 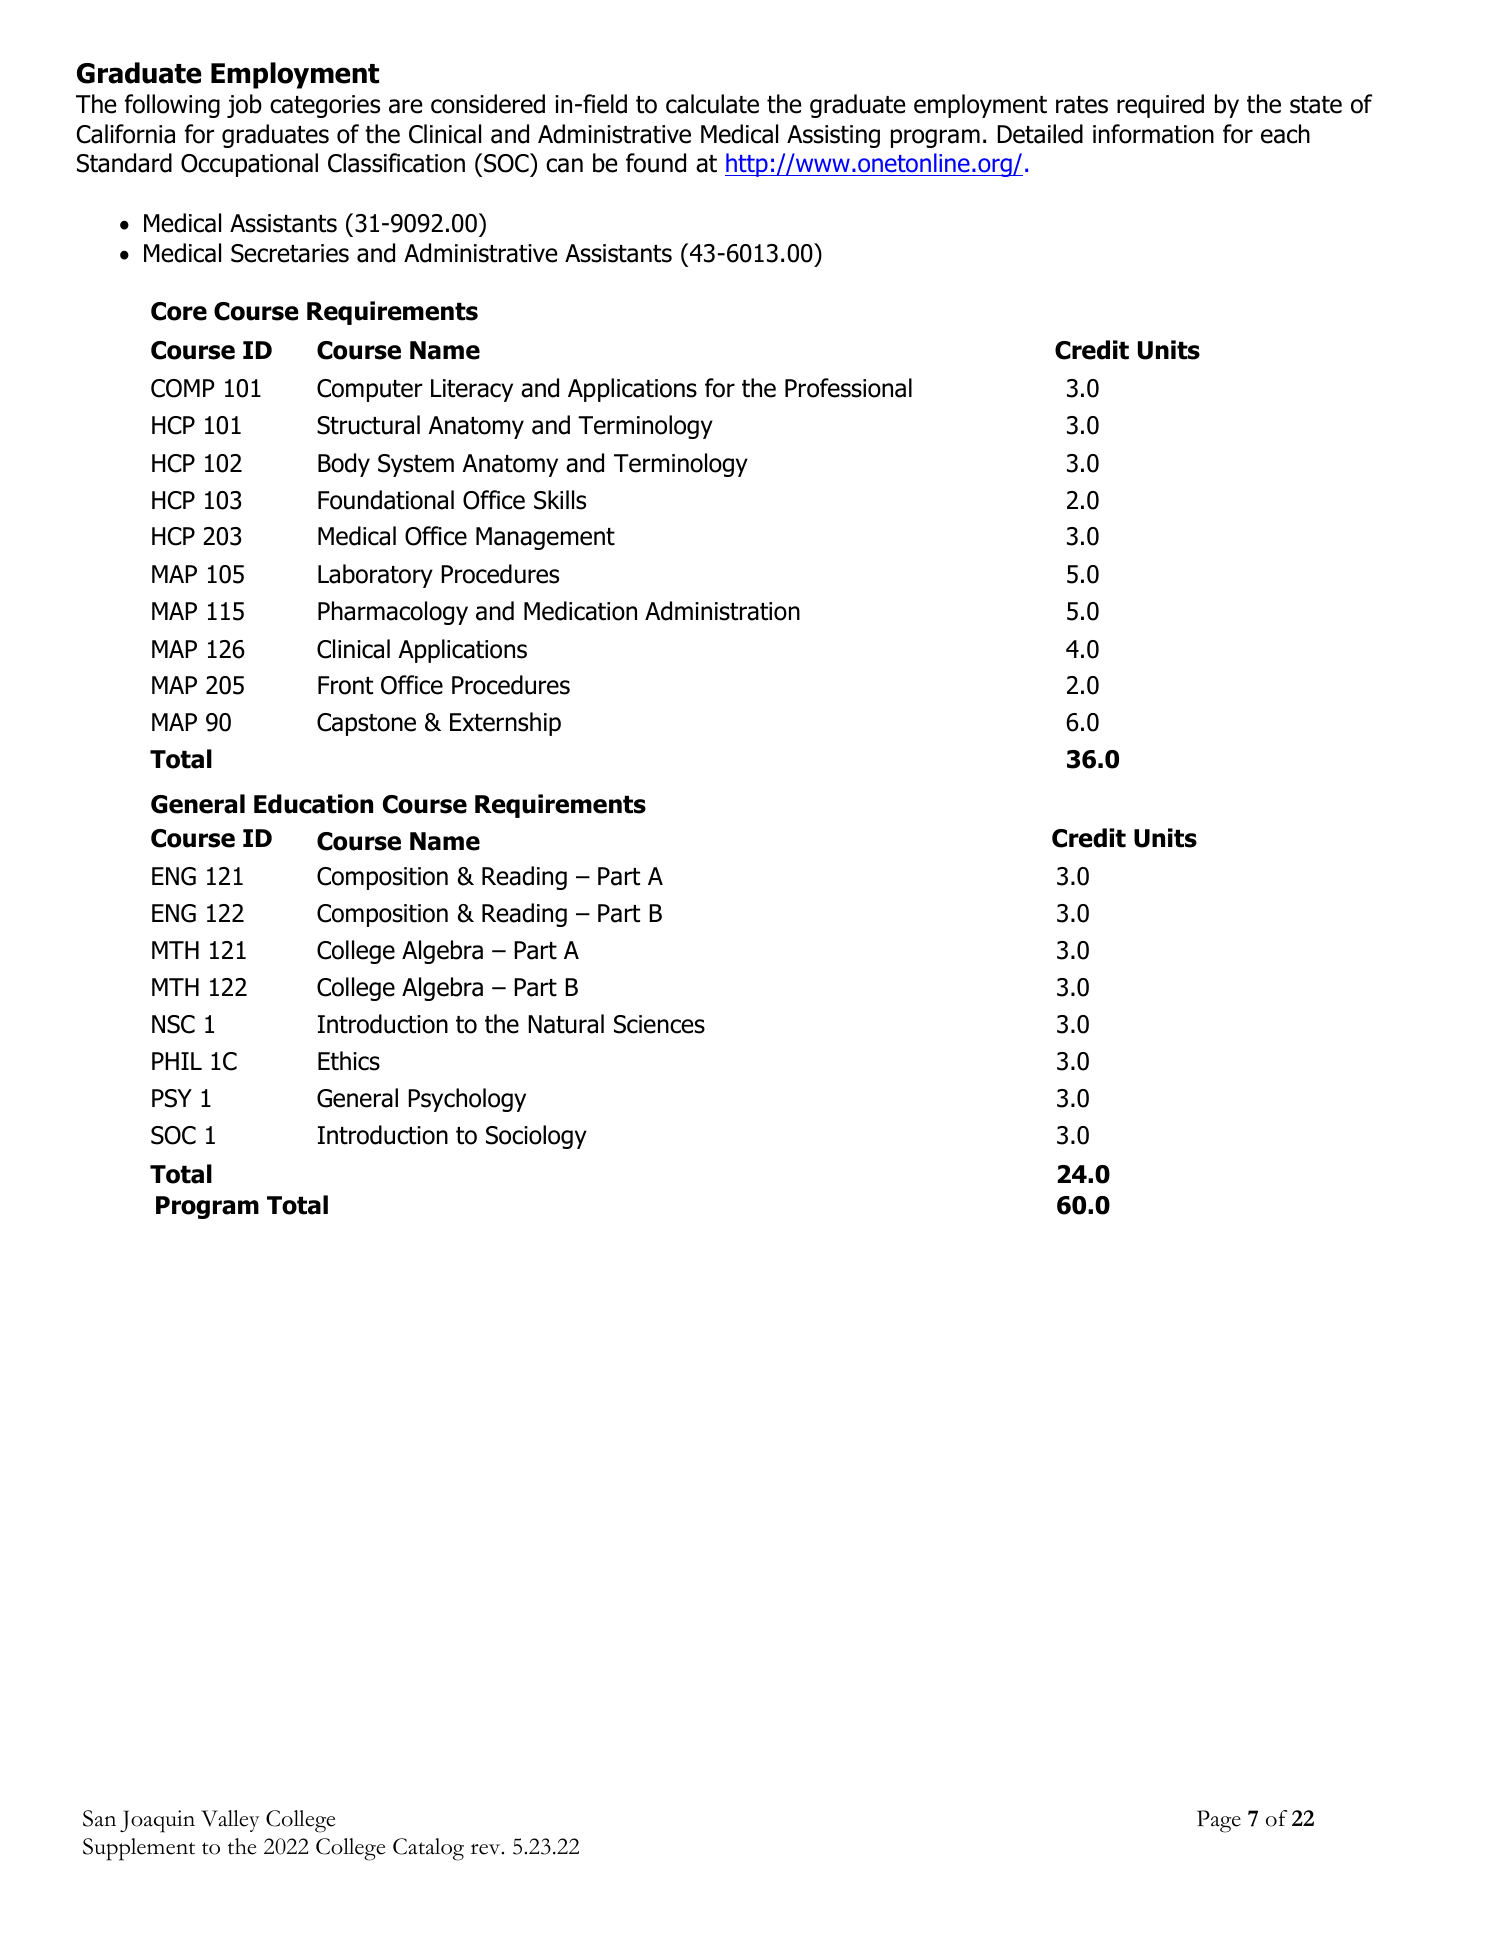 What do you see at coordinates (722, 611) in the document?
I see `Administration` at bounding box center [722, 611].
